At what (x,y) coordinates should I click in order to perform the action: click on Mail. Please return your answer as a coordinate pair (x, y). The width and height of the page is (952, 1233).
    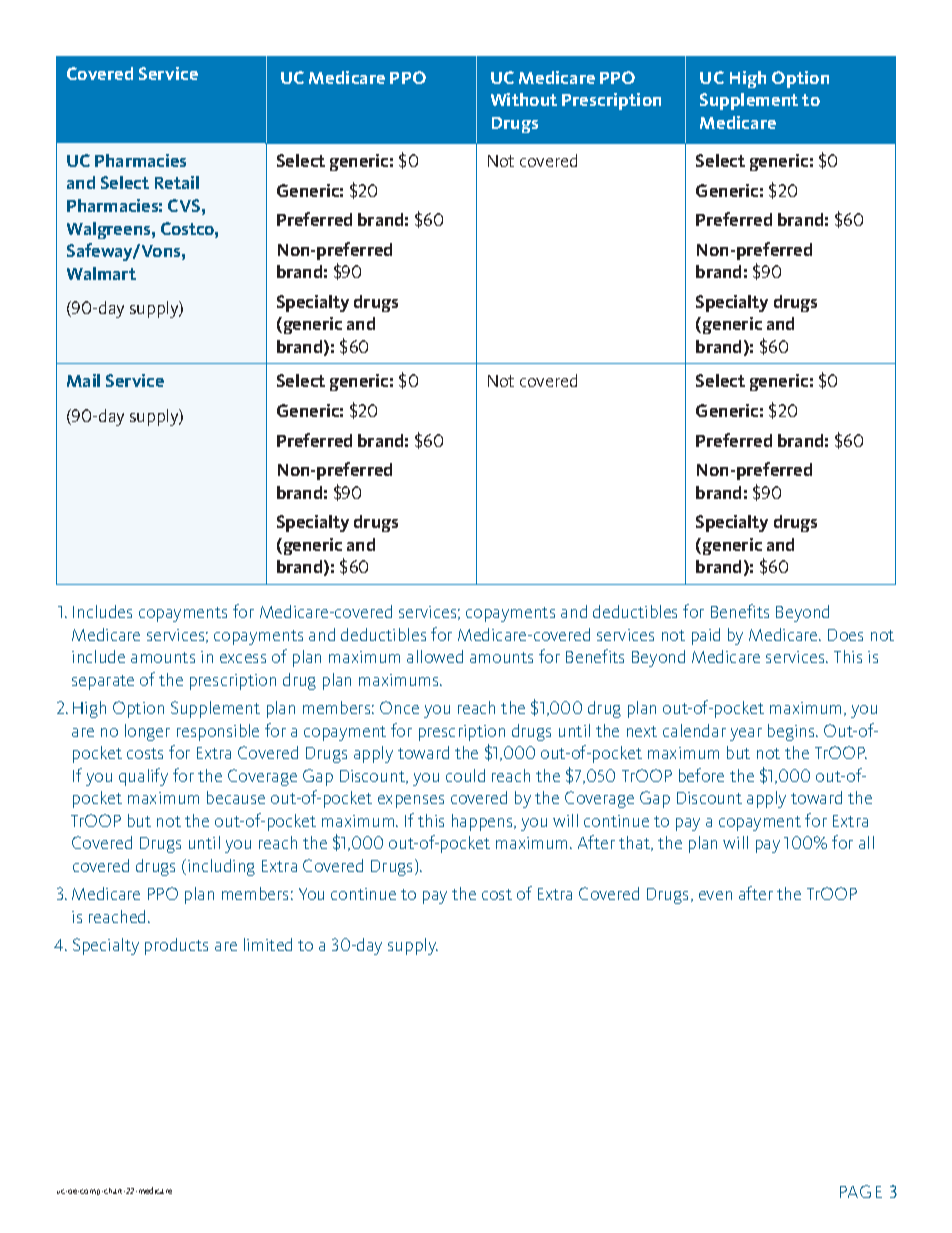
    Looking at the image, I should click on (83, 380).
